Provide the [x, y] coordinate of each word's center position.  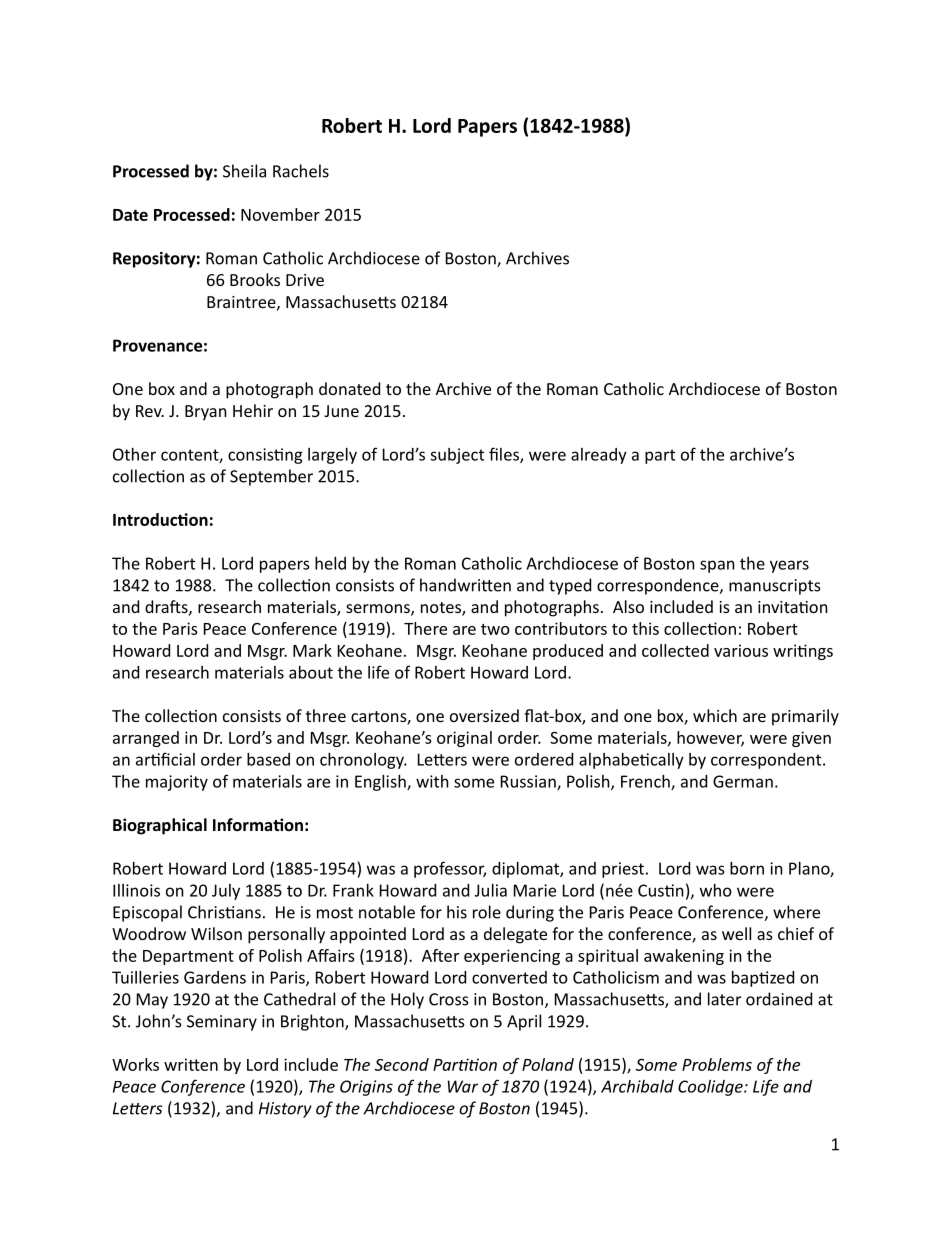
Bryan [206, 413]
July [226, 892]
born [747, 868]
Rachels [301, 171]
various [741, 650]
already [599, 456]
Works [135, 1064]
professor [450, 869]
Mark [312, 650]
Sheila [244, 171]
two [495, 629]
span [717, 566]
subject [457, 456]
